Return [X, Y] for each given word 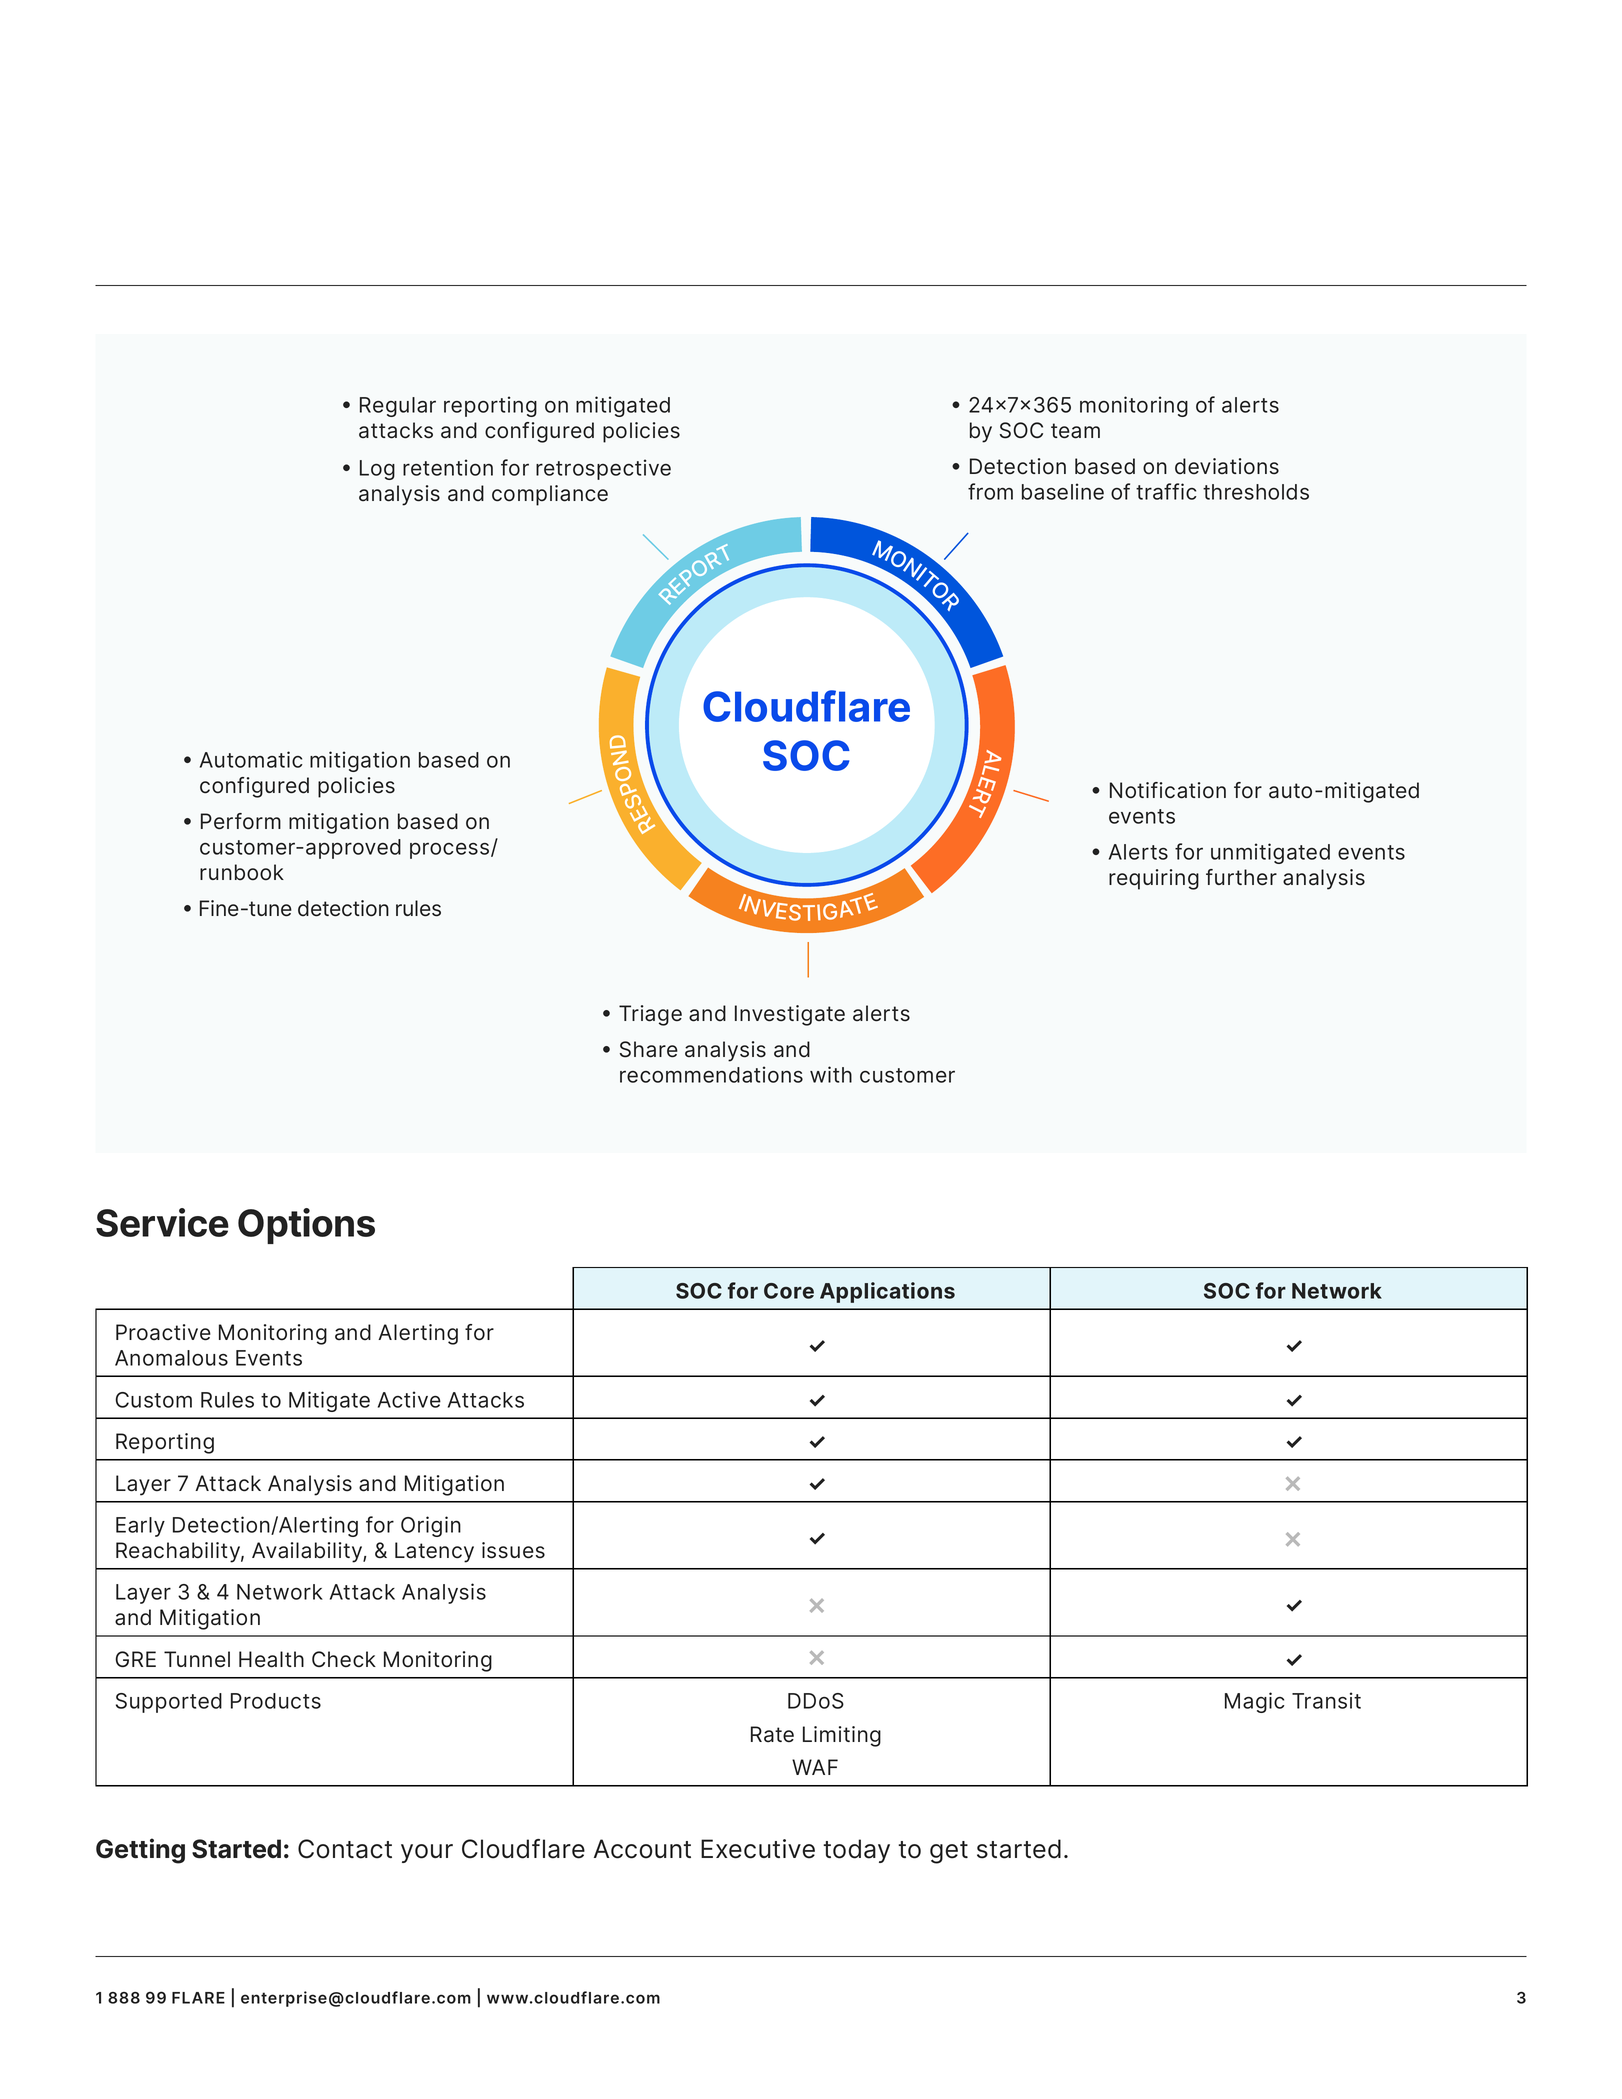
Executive [758, 1849]
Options [306, 1226]
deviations [1227, 466]
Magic [1255, 1702]
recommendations [711, 1074]
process [451, 851]
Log [377, 470]
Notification [1168, 790]
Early [140, 1527]
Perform [241, 821]
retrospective [603, 469]
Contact [345, 1849]
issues [513, 1550]
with [831, 1074]
